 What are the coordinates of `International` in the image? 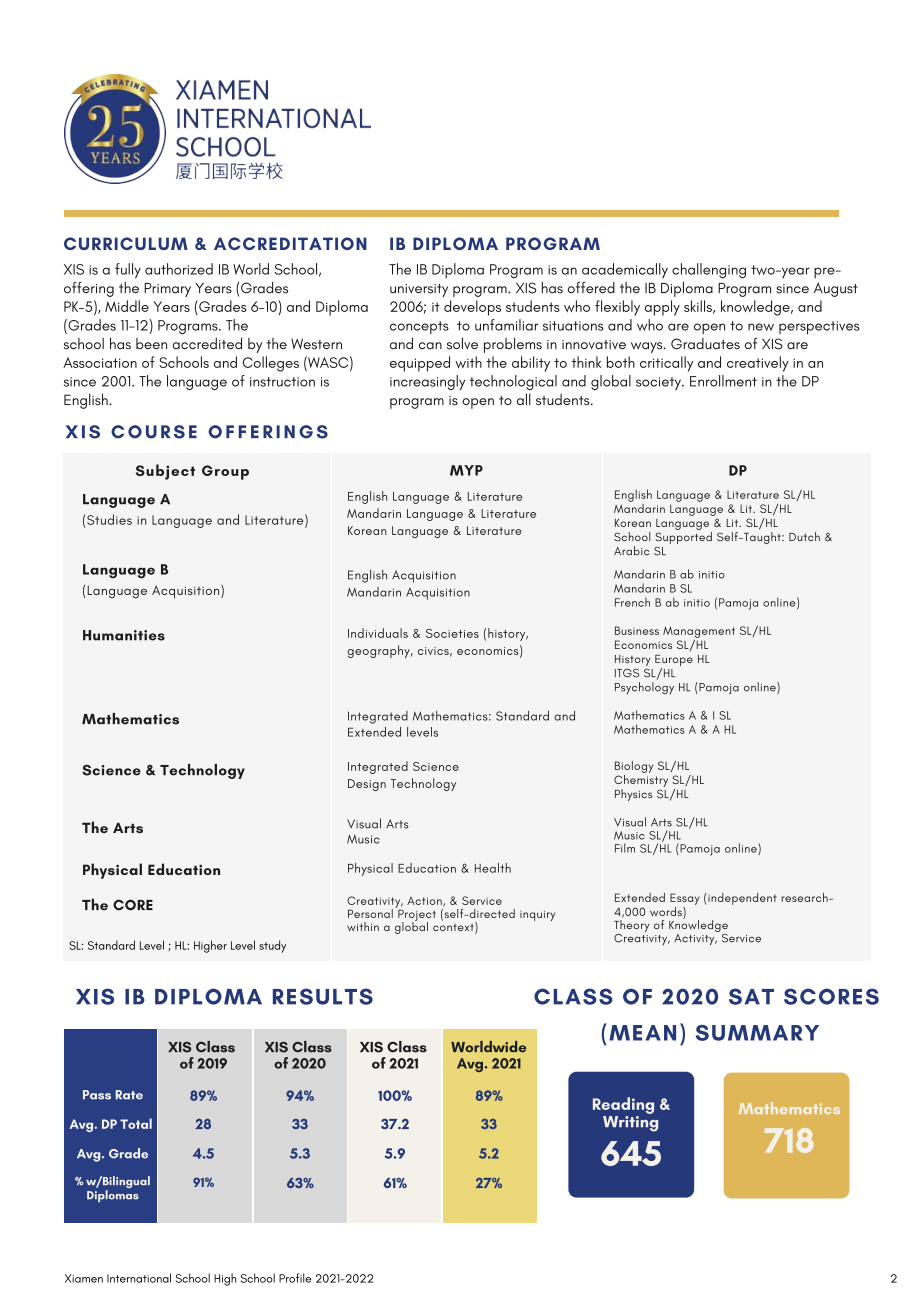 It's located at (139, 1278).
